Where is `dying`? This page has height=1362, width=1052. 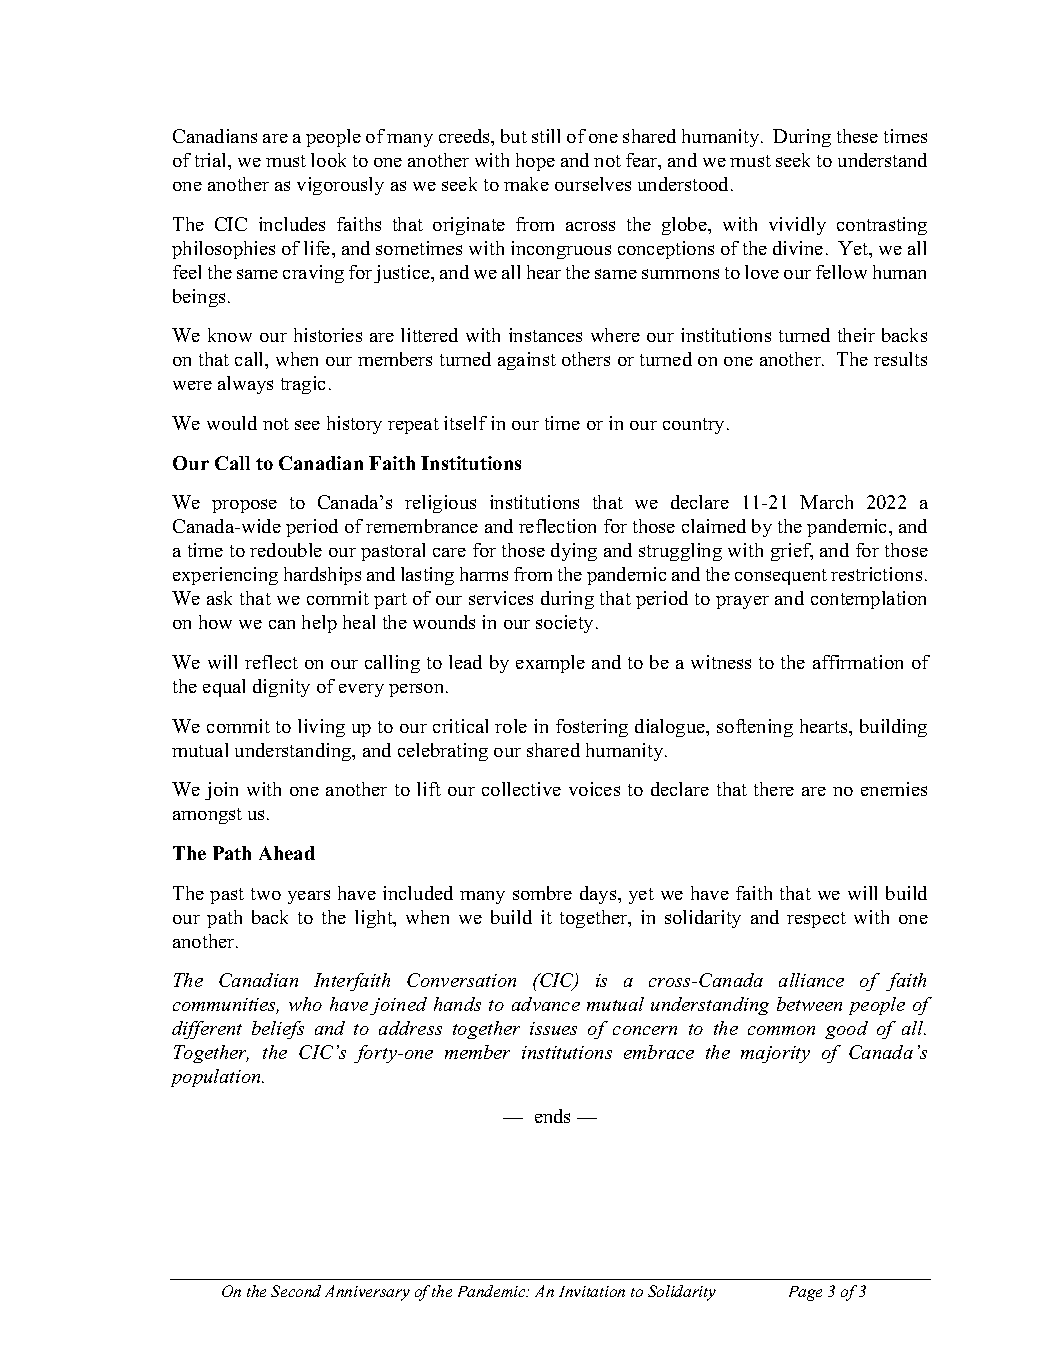 dying is located at coordinates (574, 552).
